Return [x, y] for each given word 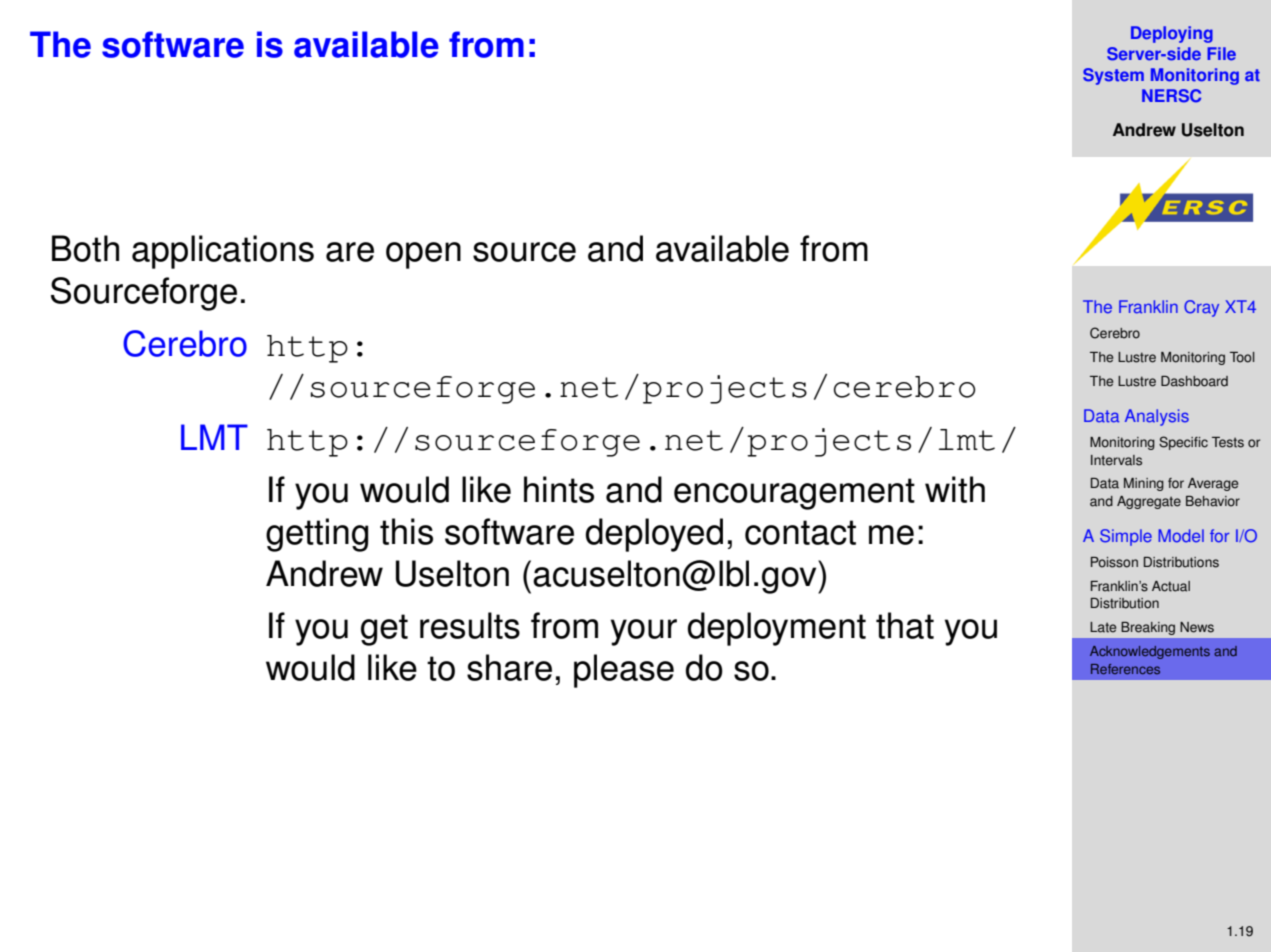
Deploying [1172, 34]
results [470, 625]
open [423, 255]
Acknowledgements [1150, 652]
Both [85, 248]
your [644, 632]
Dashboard [1194, 381]
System [1113, 76]
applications [223, 252]
